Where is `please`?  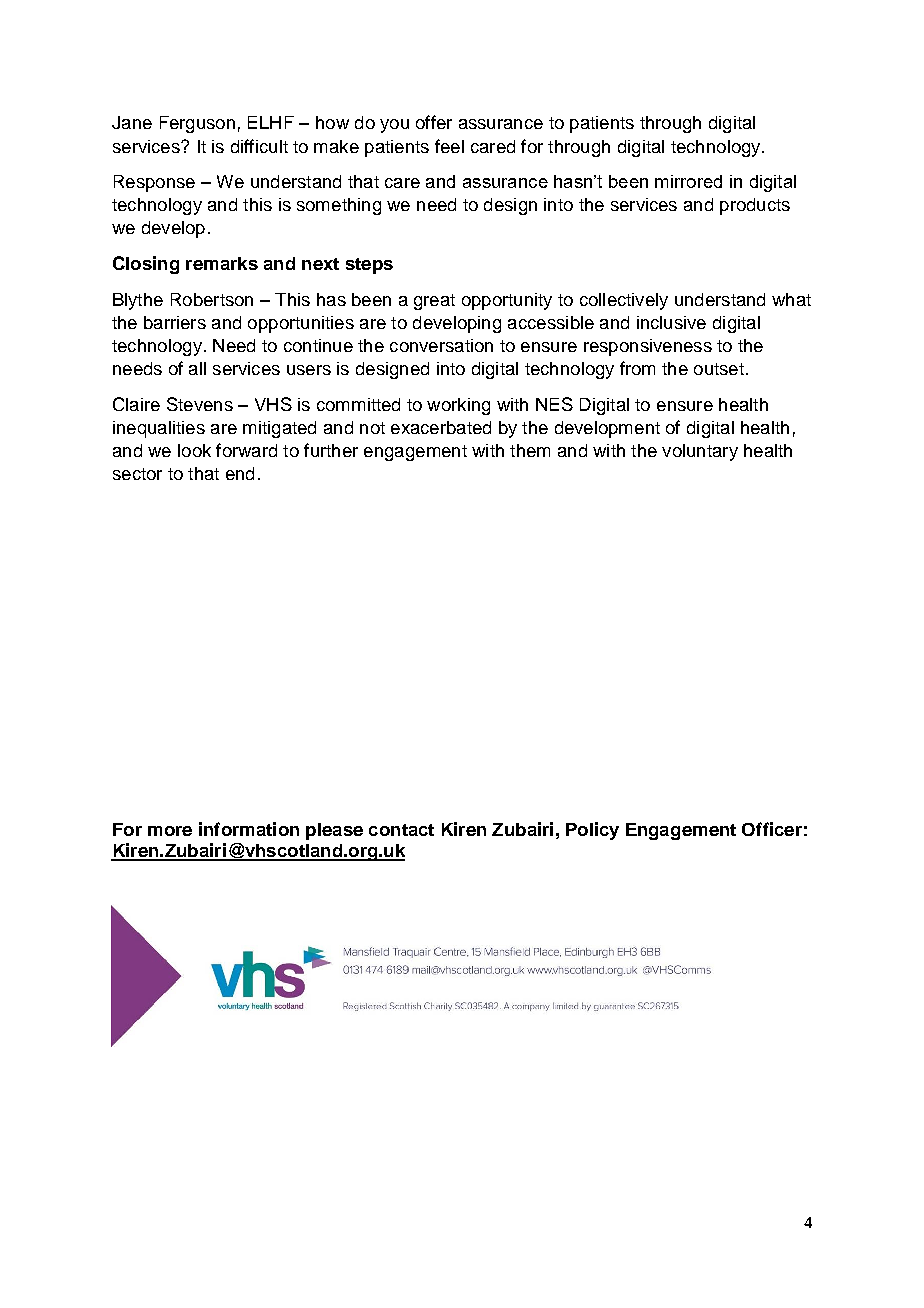
please is located at coordinates (334, 831).
